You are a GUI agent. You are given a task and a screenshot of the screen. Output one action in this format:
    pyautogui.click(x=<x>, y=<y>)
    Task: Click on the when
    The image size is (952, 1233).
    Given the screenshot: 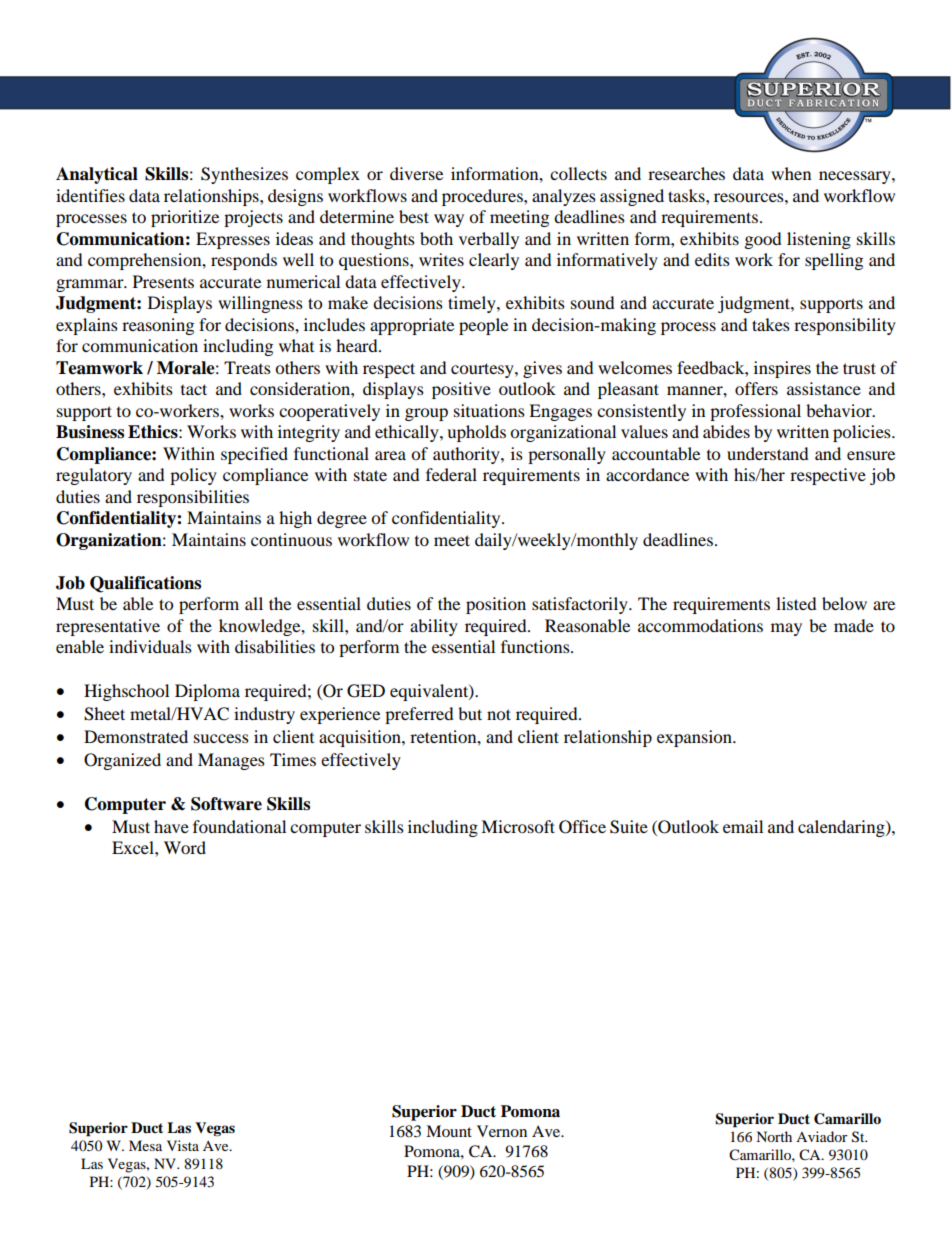 What is the action you would take?
    pyautogui.click(x=791, y=173)
